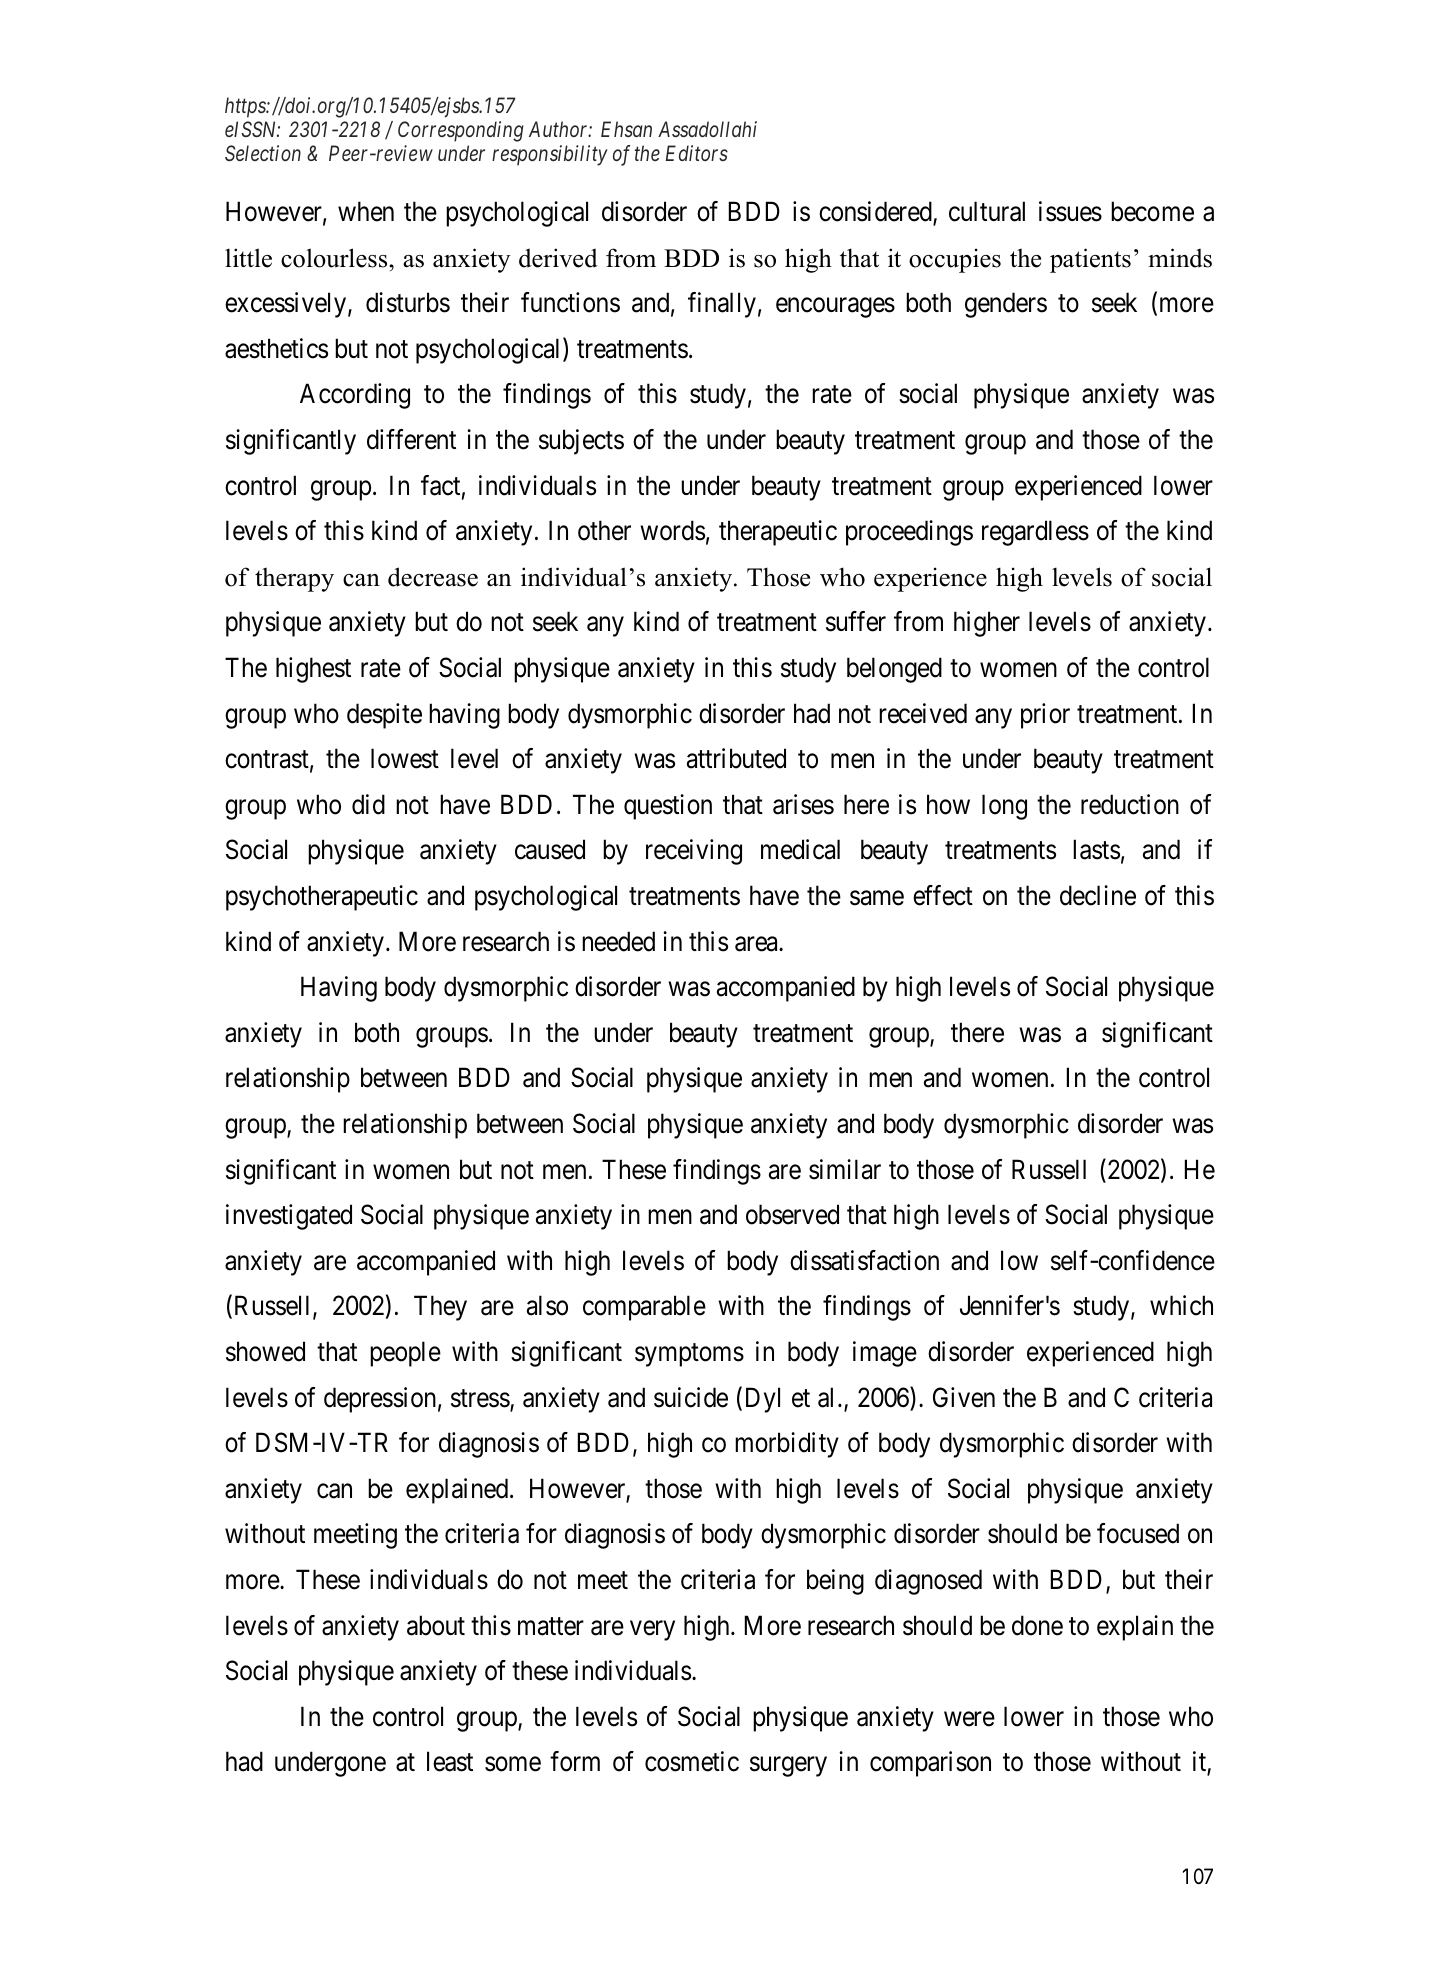  Describe the element at coordinates (697, 153) in the screenshot. I see `Editors` at that location.
